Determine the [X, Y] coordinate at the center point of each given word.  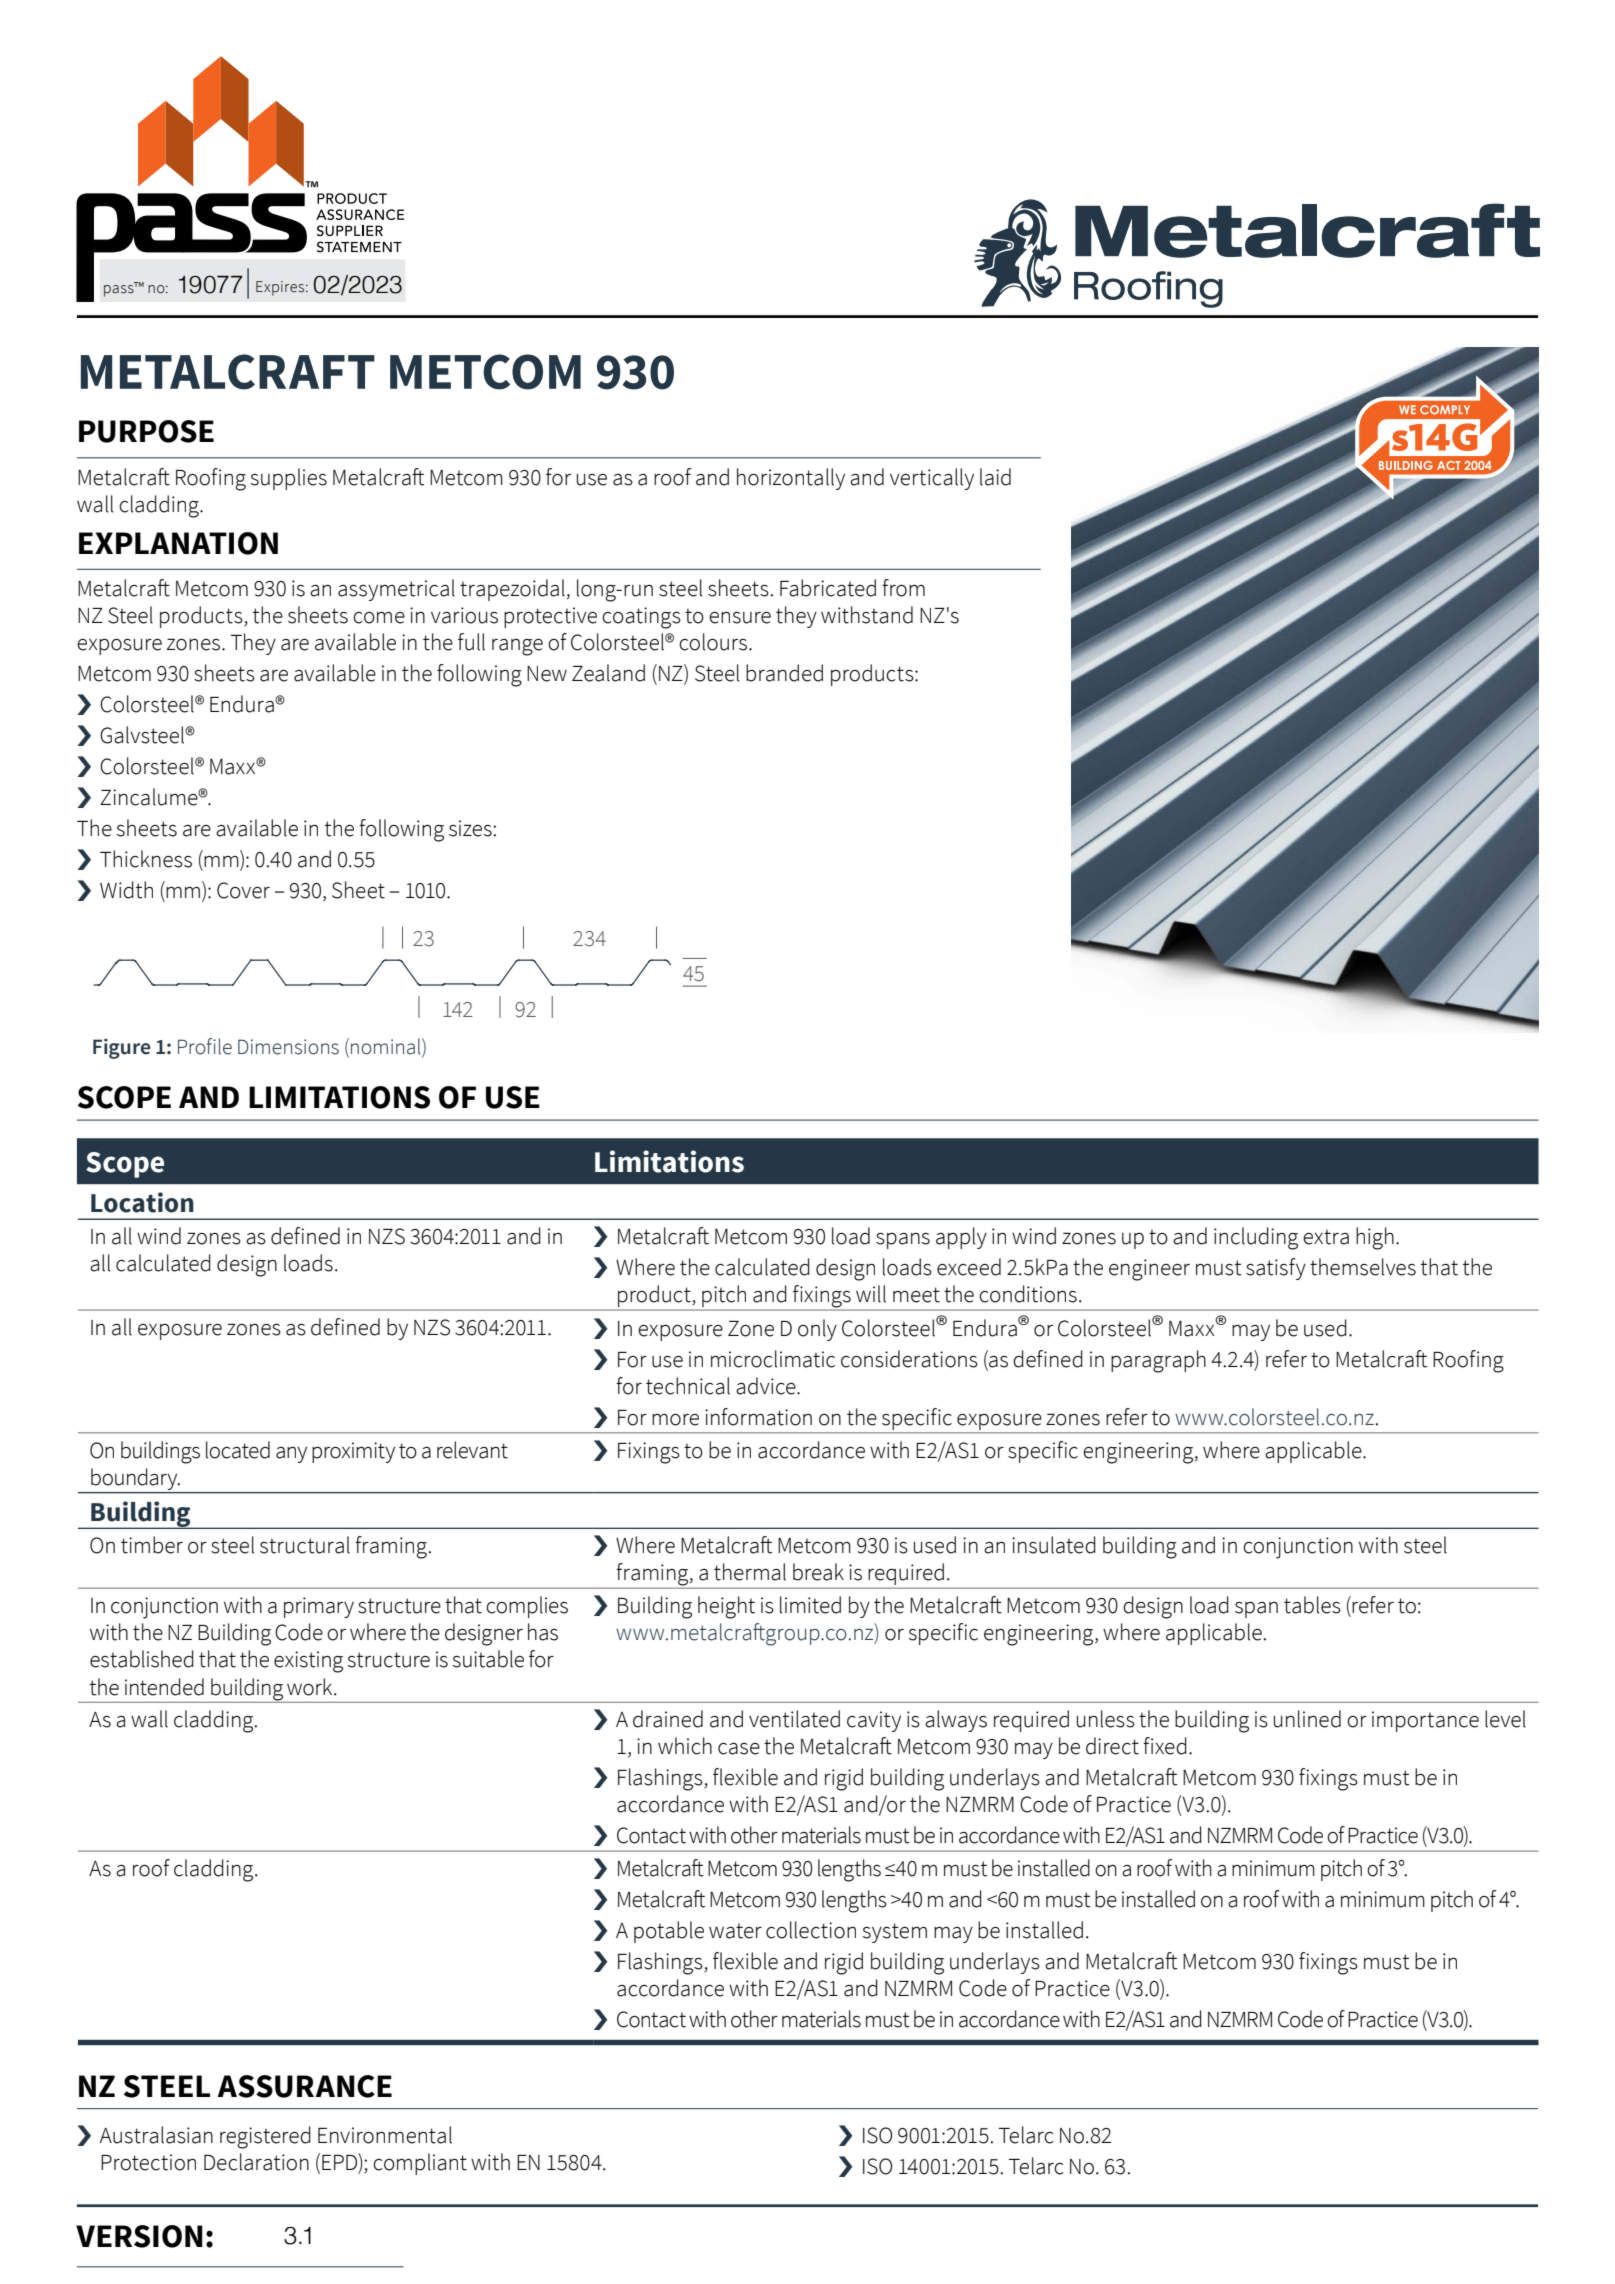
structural [305, 1545]
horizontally [791, 479]
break [818, 1572]
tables [1312, 1605]
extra [1326, 1237]
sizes [471, 828]
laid [995, 477]
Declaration [256, 2162]
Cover [243, 890]
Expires [281, 288]
